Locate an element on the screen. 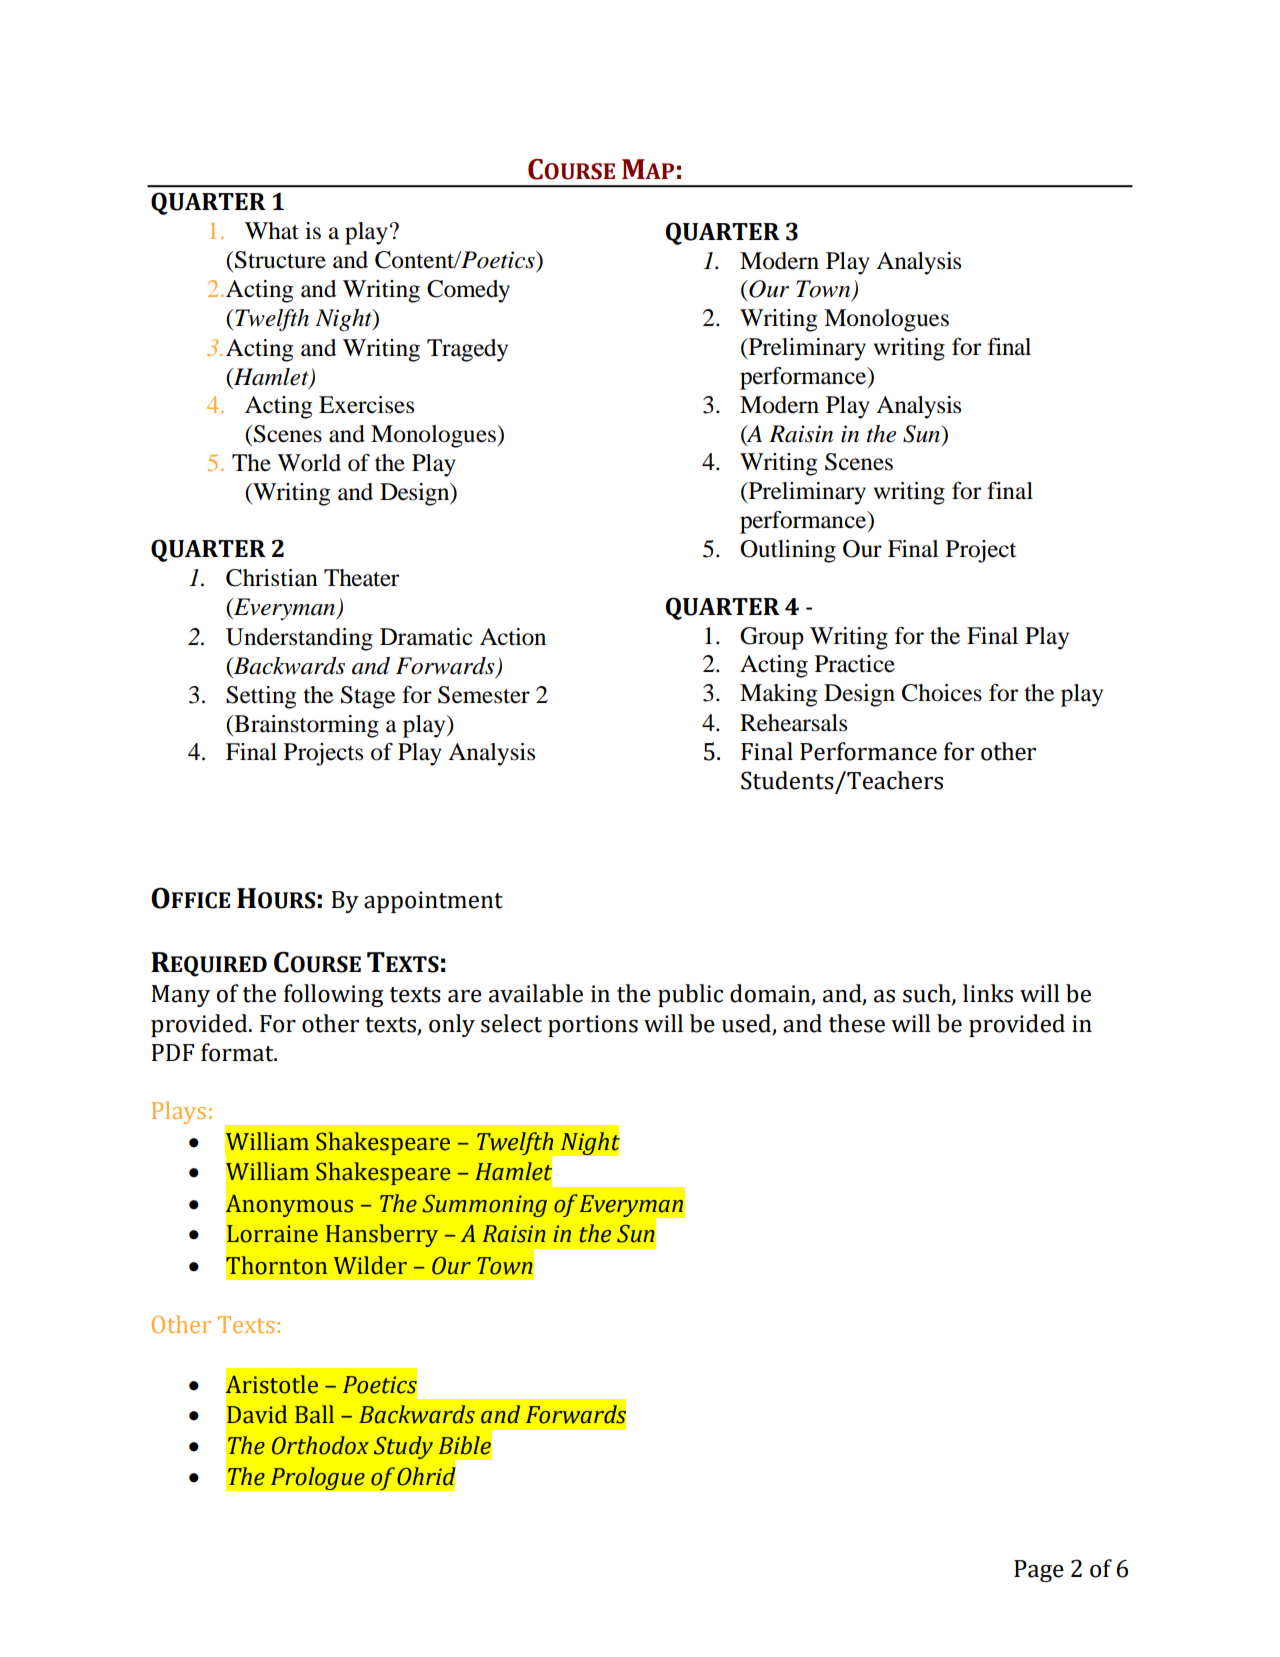  Action is located at coordinates (513, 637).
